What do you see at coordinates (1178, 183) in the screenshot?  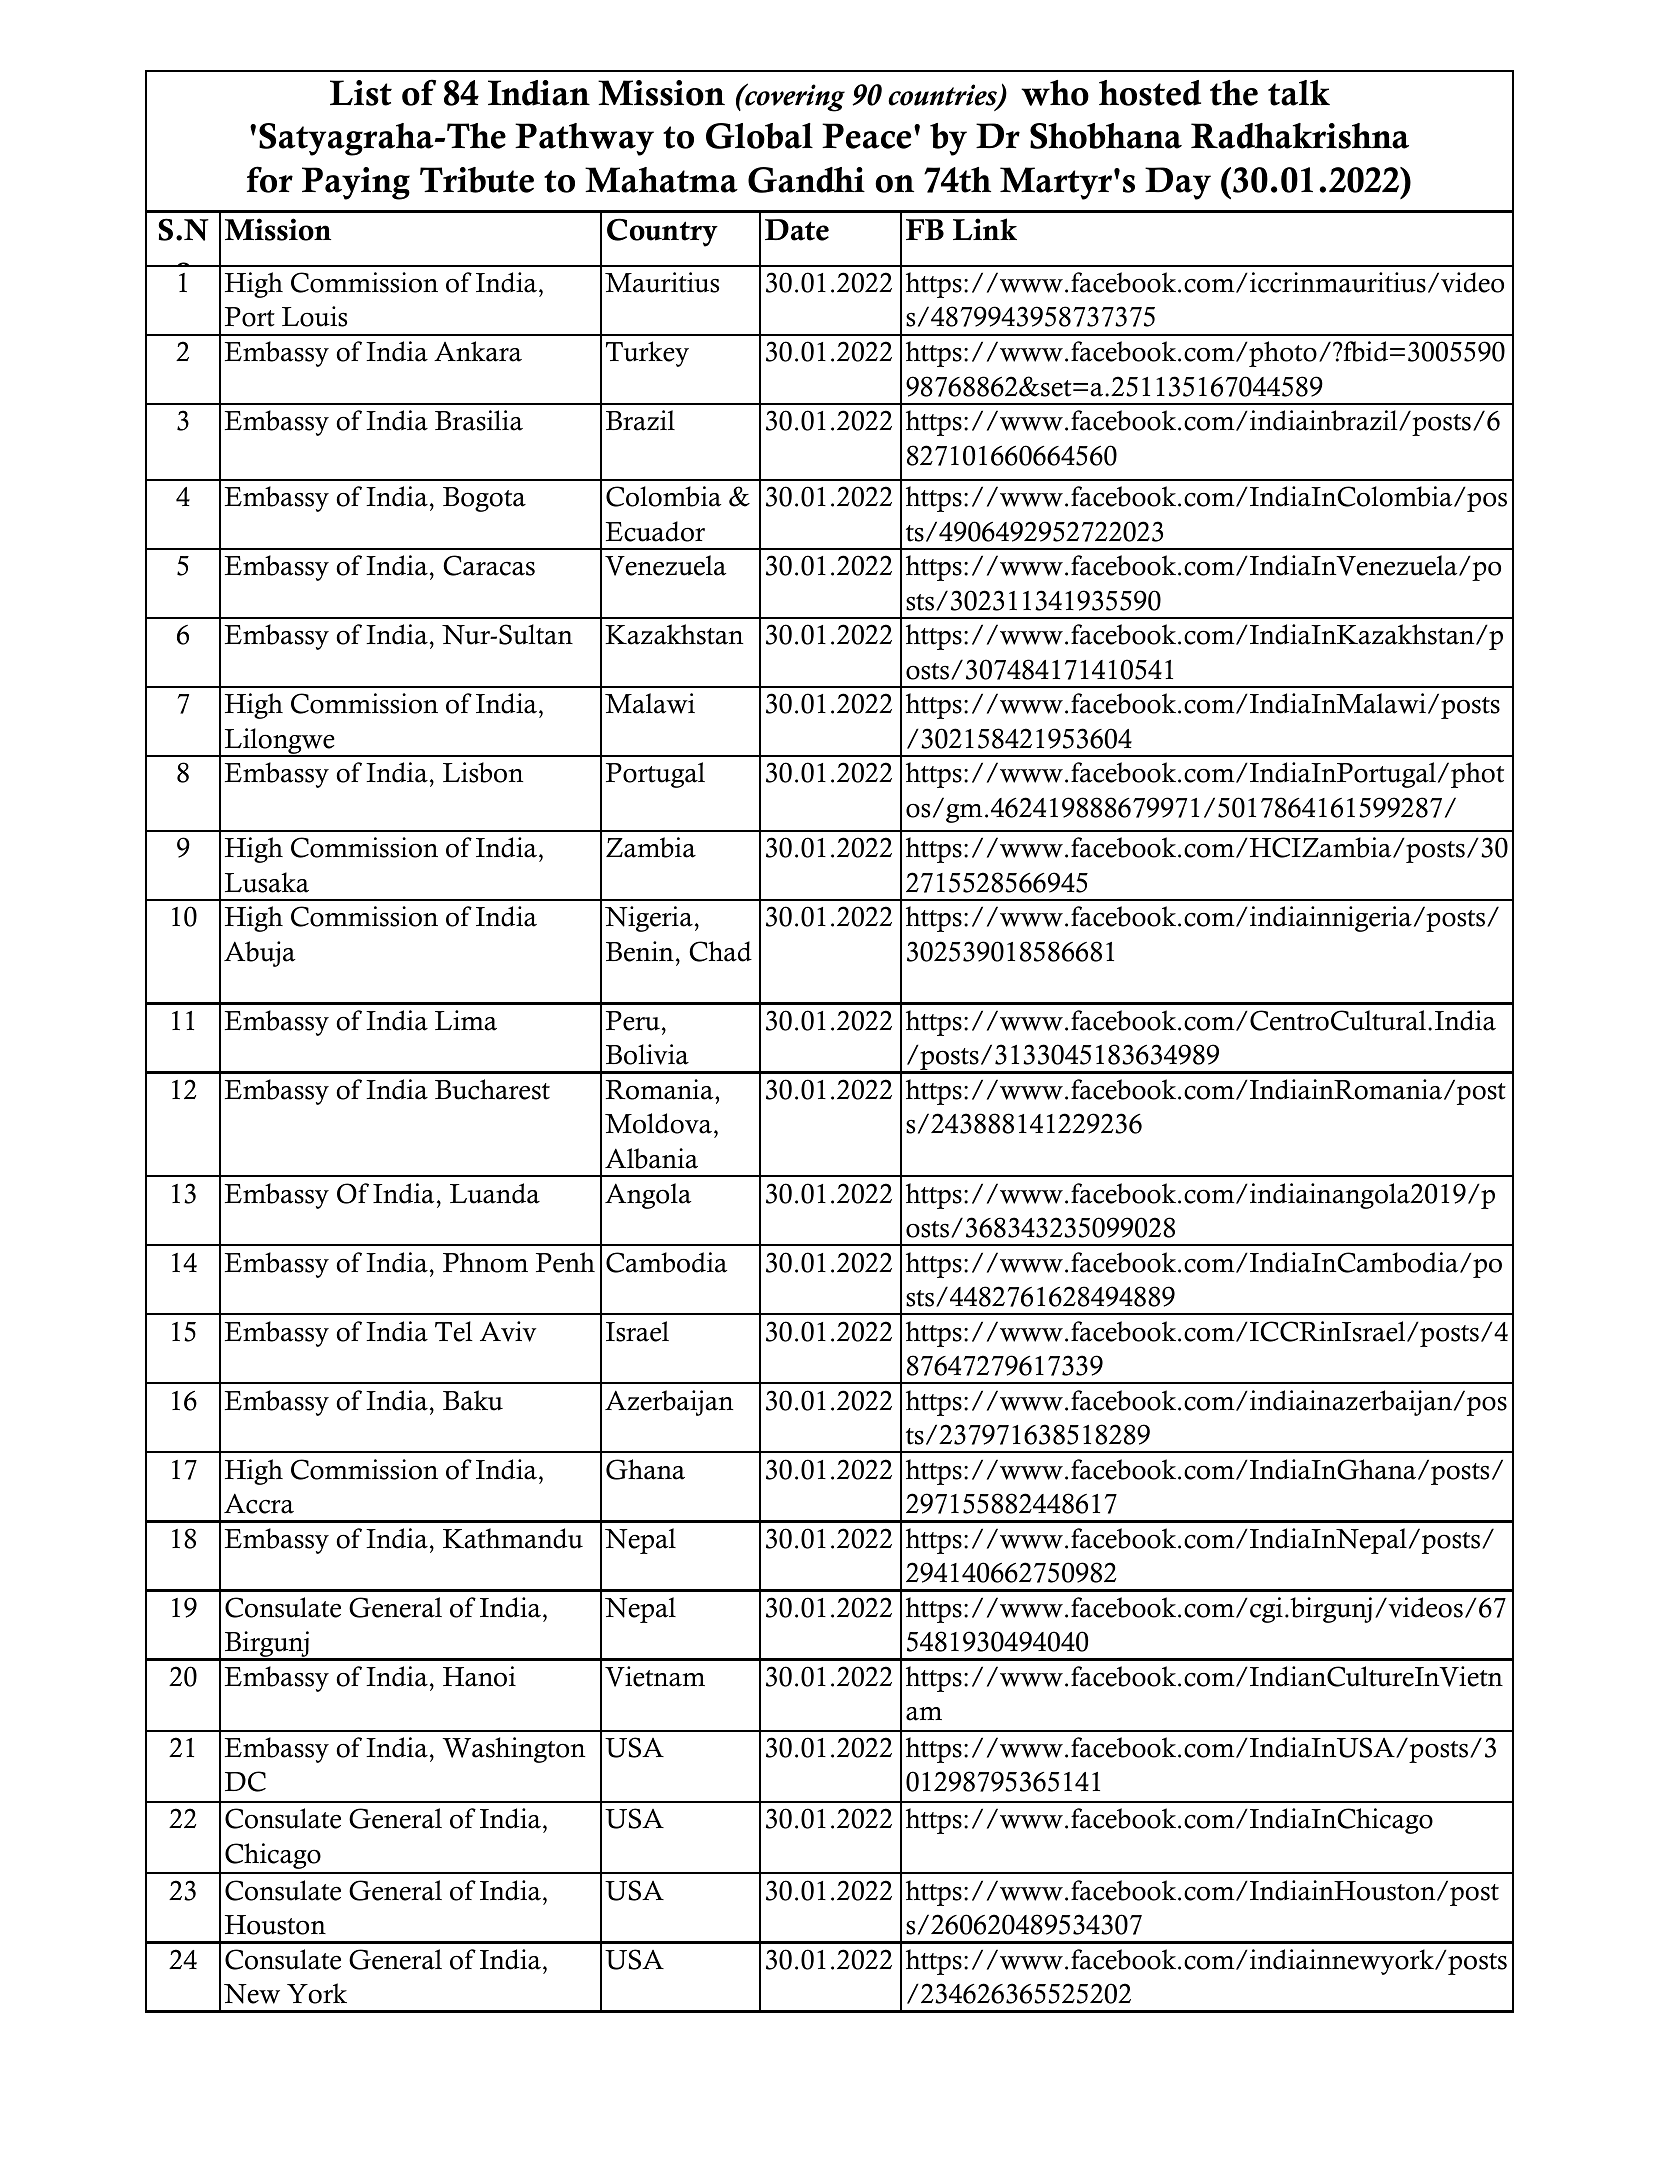 I see `Day` at bounding box center [1178, 183].
